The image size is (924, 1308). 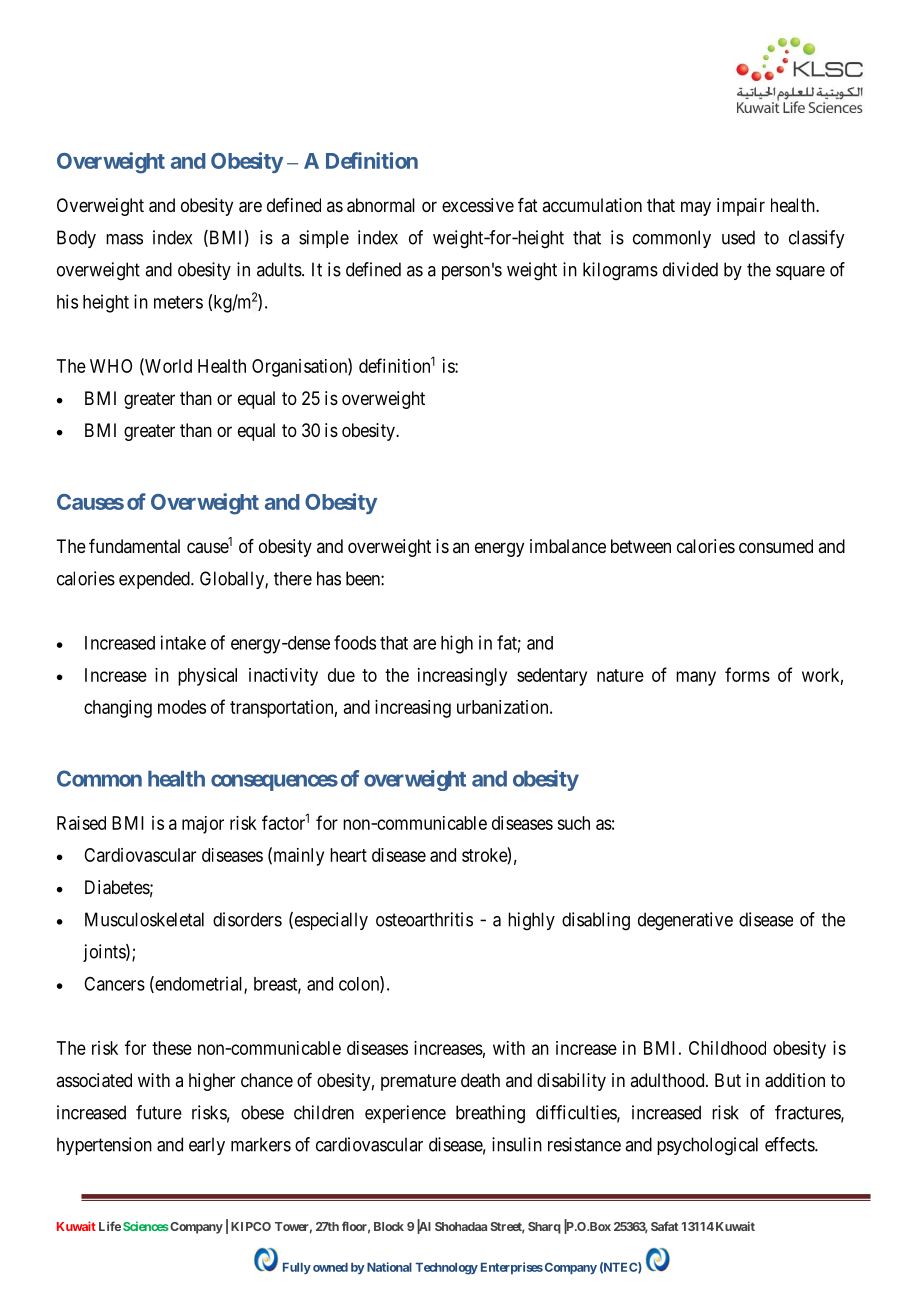 What do you see at coordinates (727, 1048) in the screenshot?
I see `Childhood` at bounding box center [727, 1048].
